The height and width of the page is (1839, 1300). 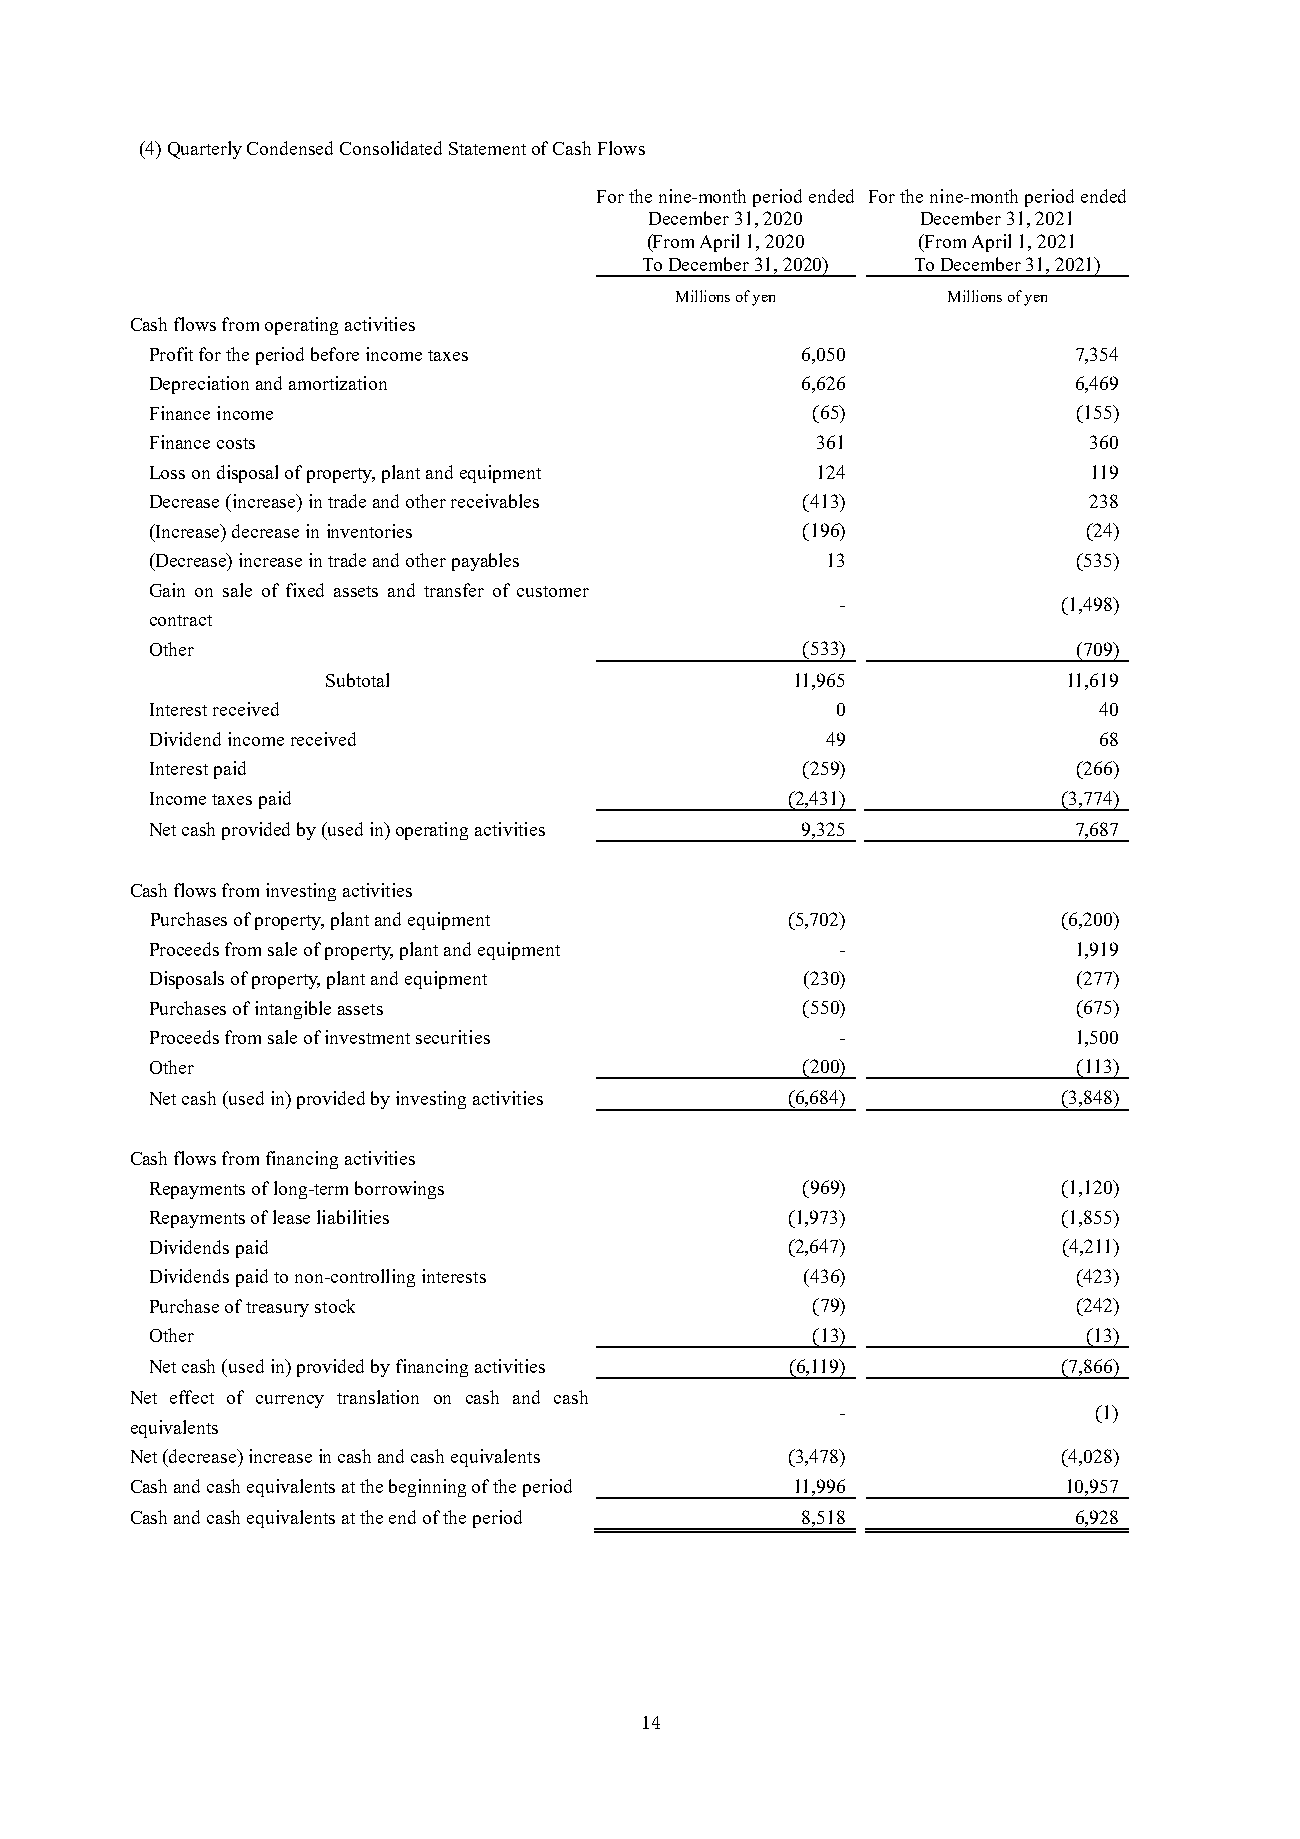 I want to click on contract, so click(x=181, y=620).
